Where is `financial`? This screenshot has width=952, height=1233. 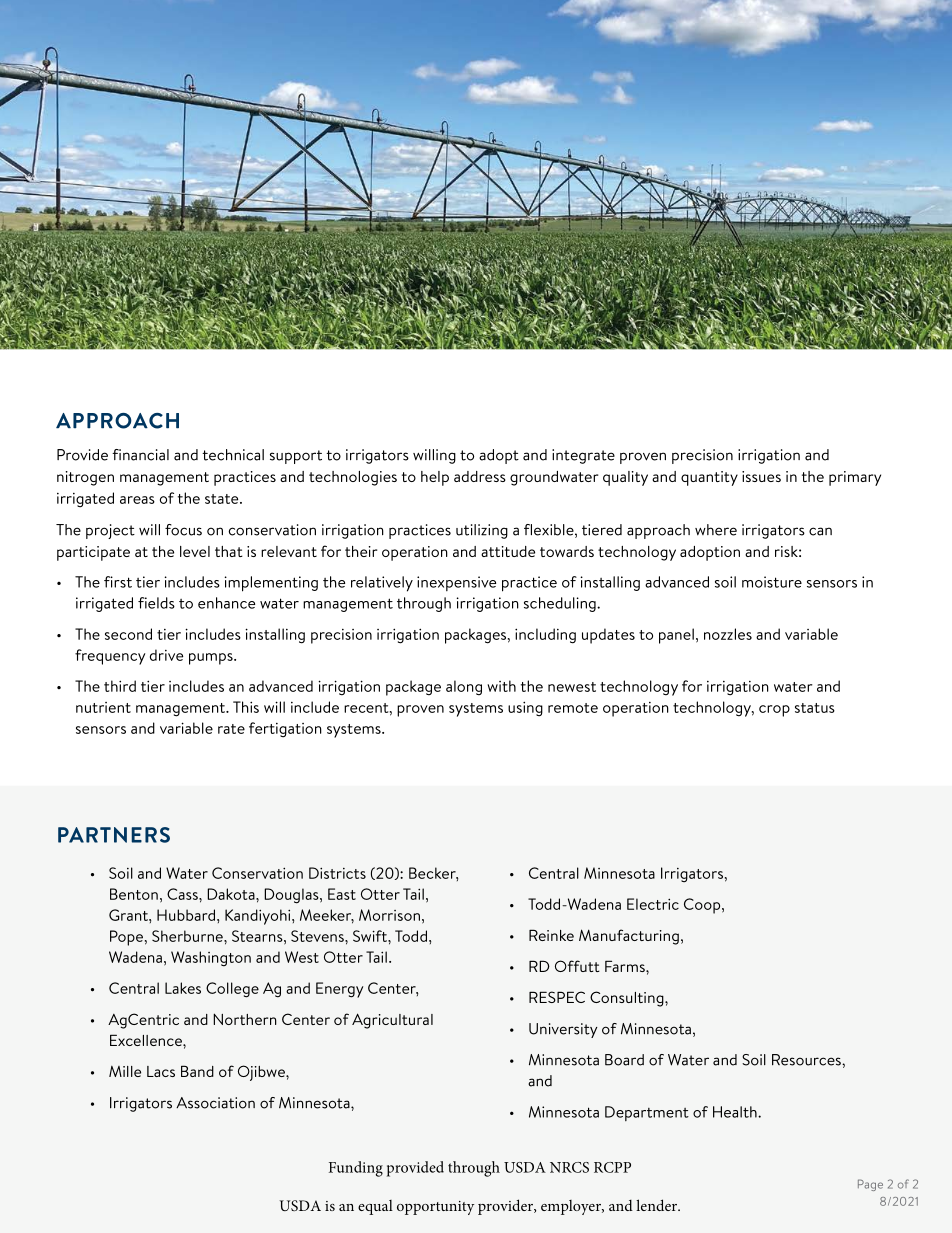 financial is located at coordinates (140, 455).
